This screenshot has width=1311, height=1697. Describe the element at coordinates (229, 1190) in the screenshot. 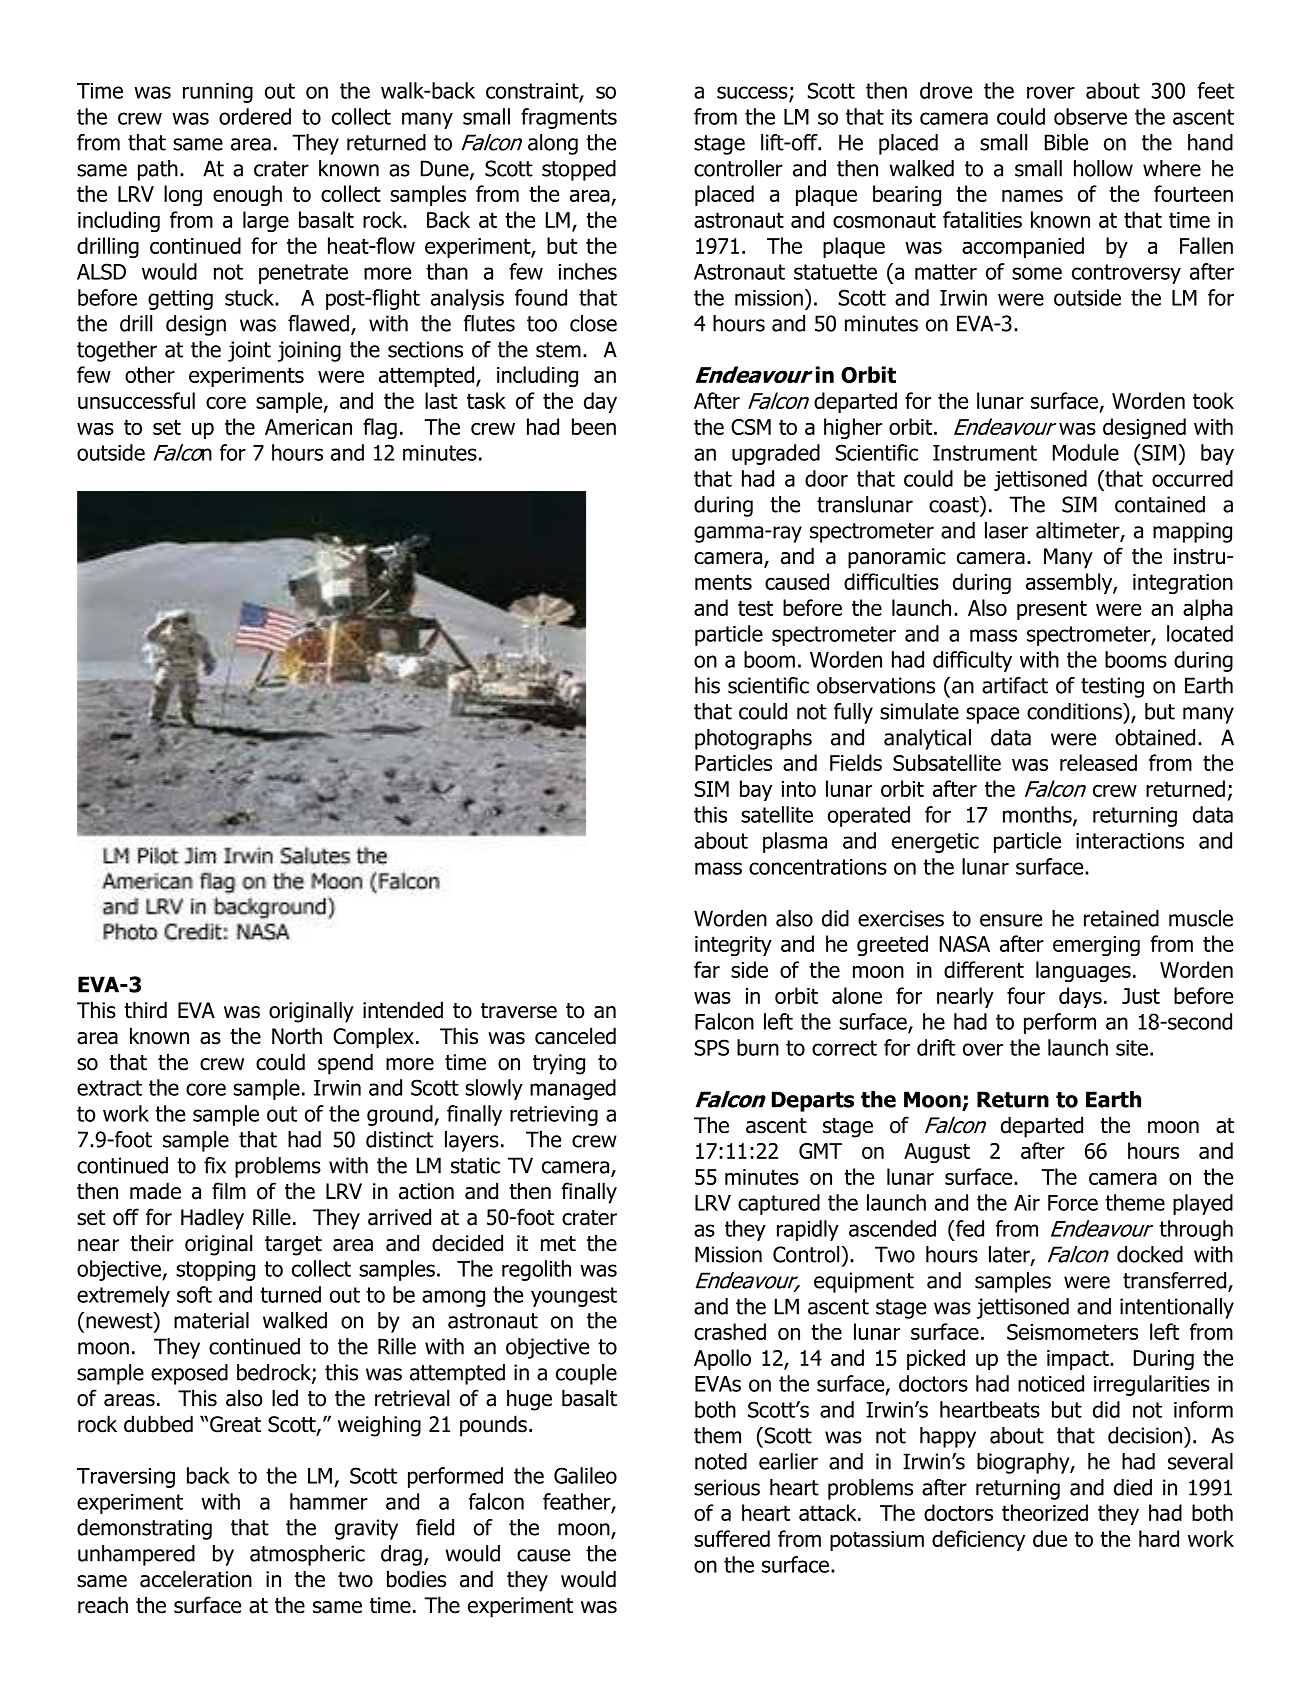

I see `film` at that location.
